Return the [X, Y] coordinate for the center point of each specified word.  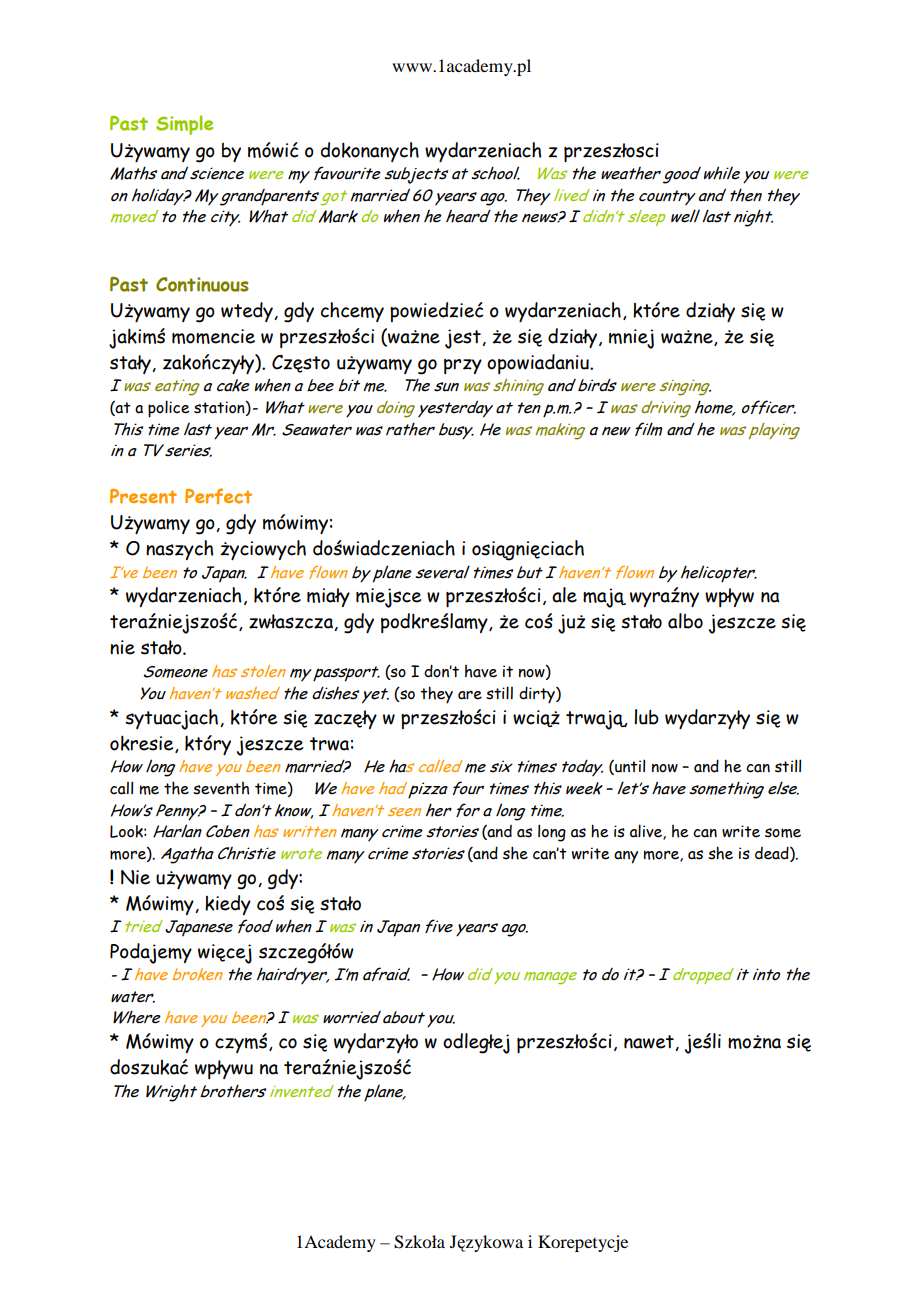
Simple [184, 125]
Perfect [218, 496]
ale [564, 595]
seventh [221, 788]
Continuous [202, 284]
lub [646, 717]
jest [464, 339]
